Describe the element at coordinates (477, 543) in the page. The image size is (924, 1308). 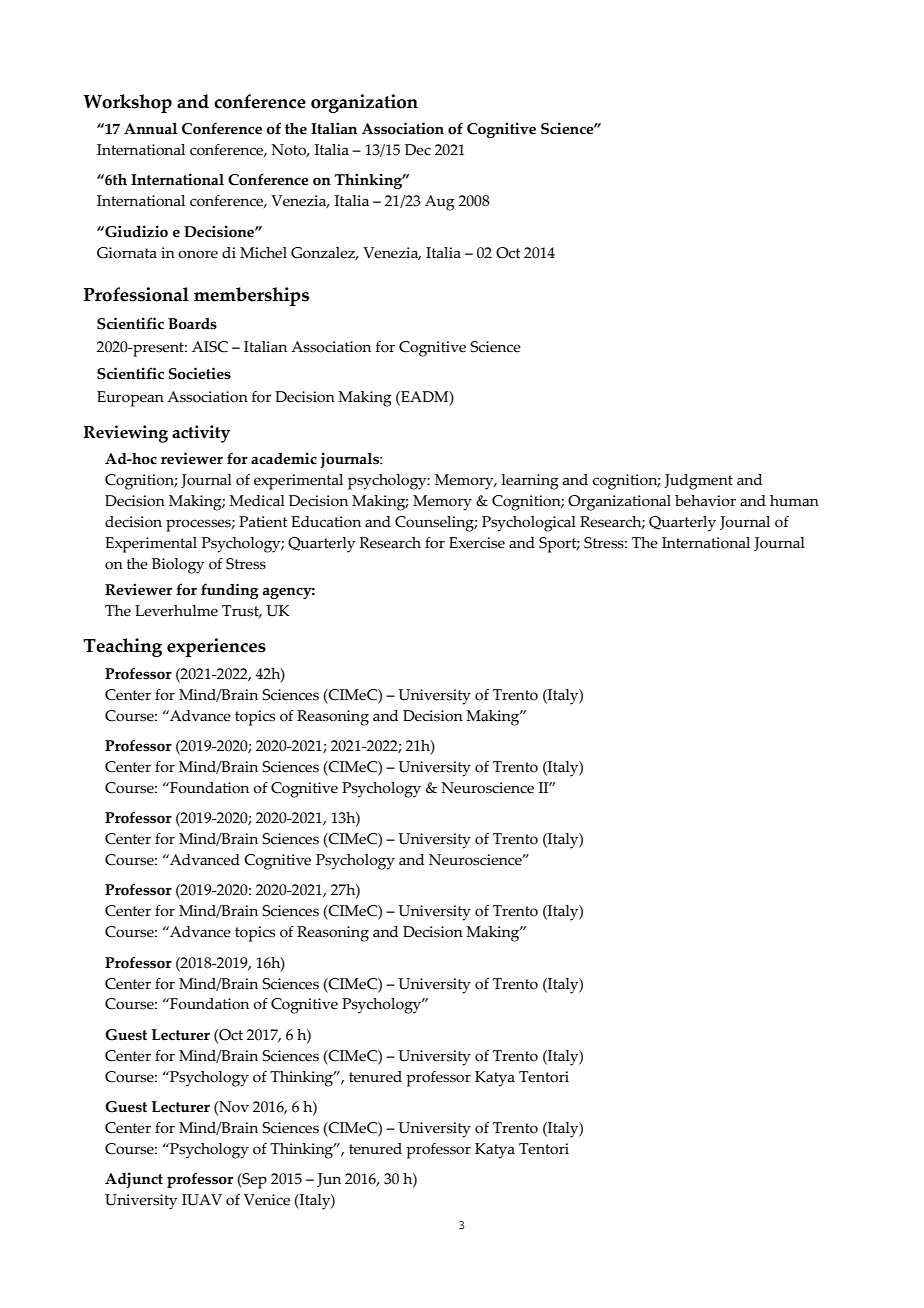
I see `Exercise` at that location.
